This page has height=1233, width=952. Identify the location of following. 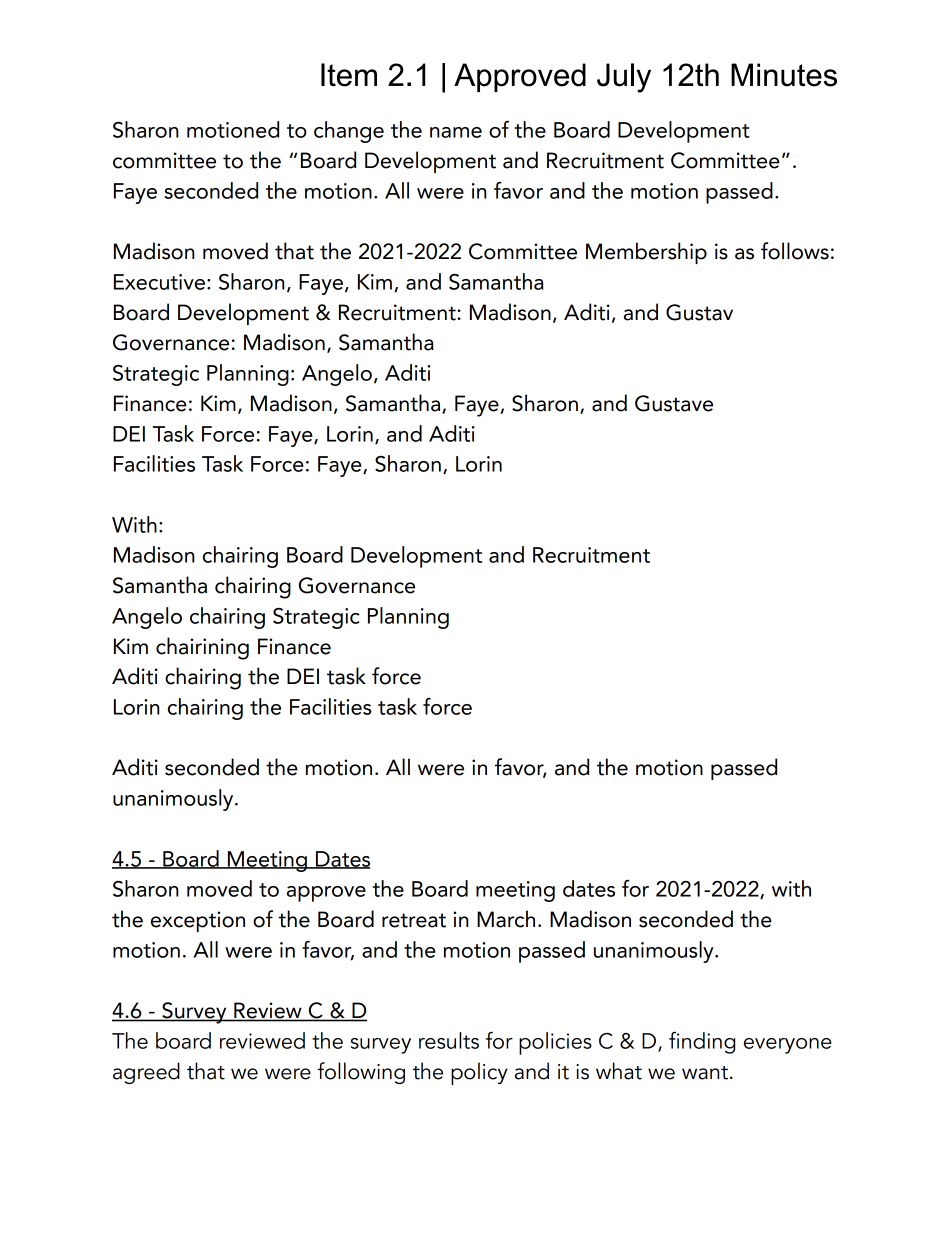
(361, 1073).
